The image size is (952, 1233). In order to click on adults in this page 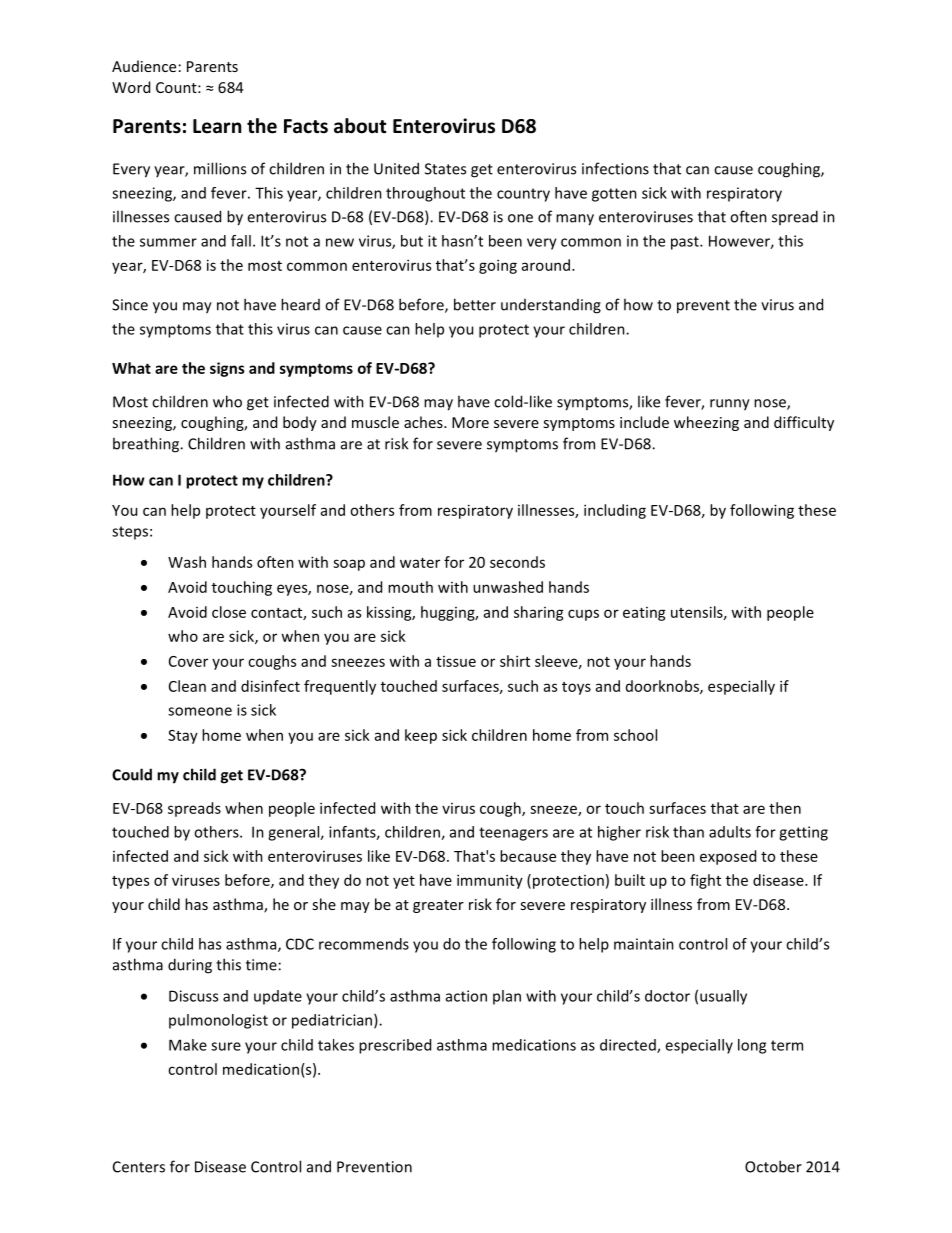, I will do `click(730, 832)`.
